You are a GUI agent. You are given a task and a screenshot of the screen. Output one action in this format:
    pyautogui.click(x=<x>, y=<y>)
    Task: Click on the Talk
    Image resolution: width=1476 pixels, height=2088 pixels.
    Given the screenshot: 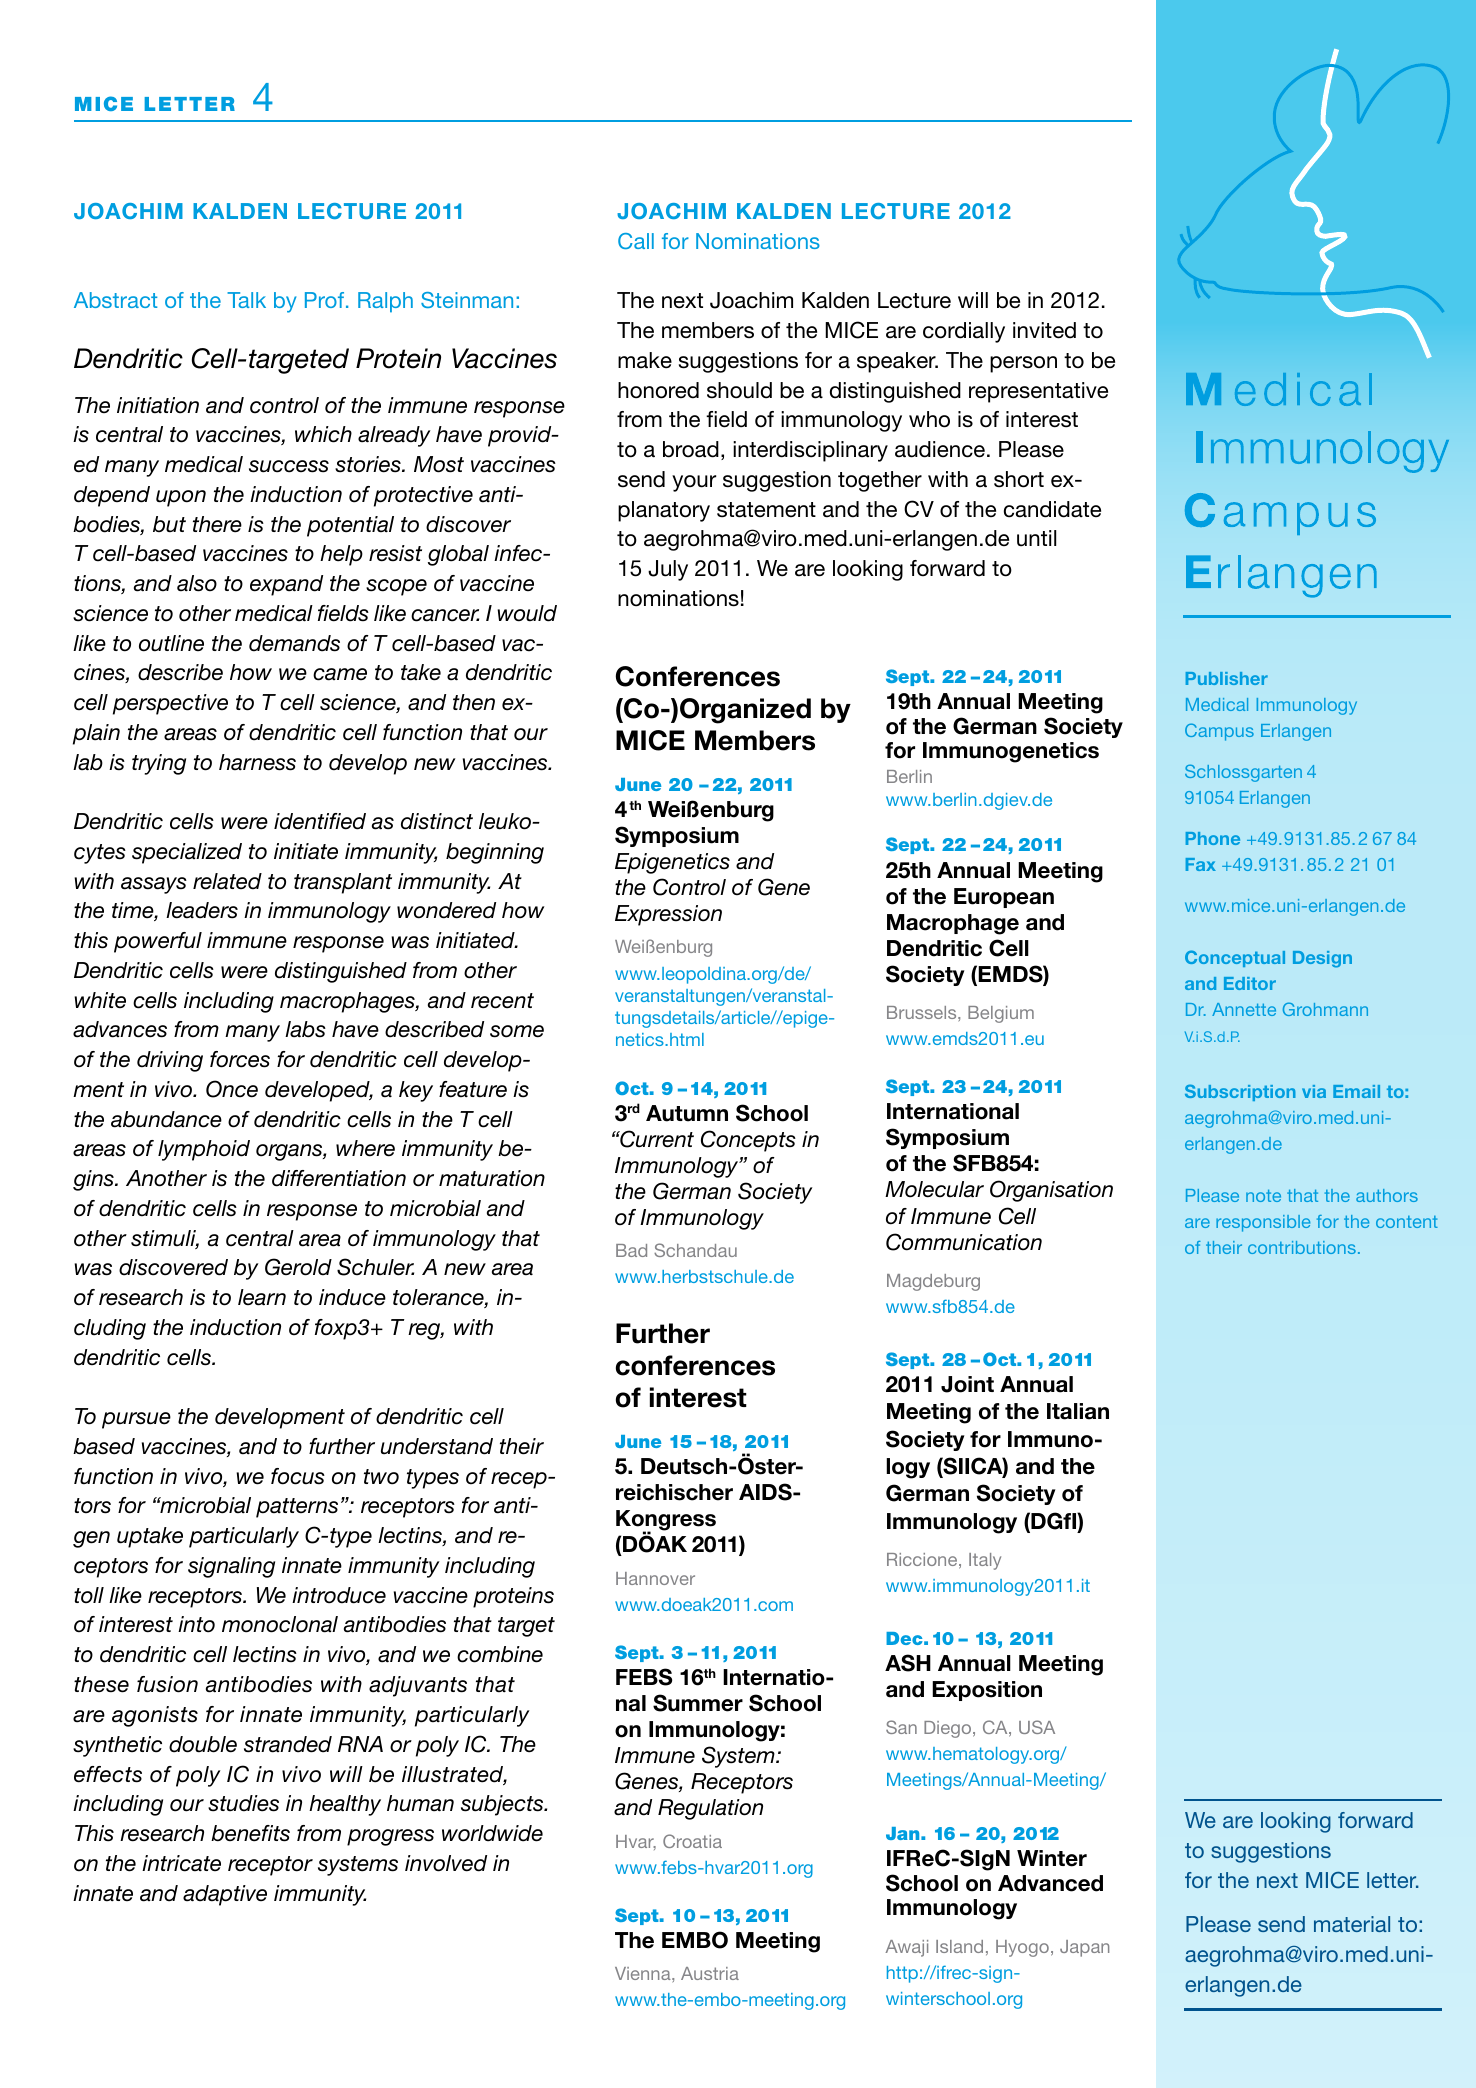 What is the action you would take?
    pyautogui.click(x=246, y=300)
